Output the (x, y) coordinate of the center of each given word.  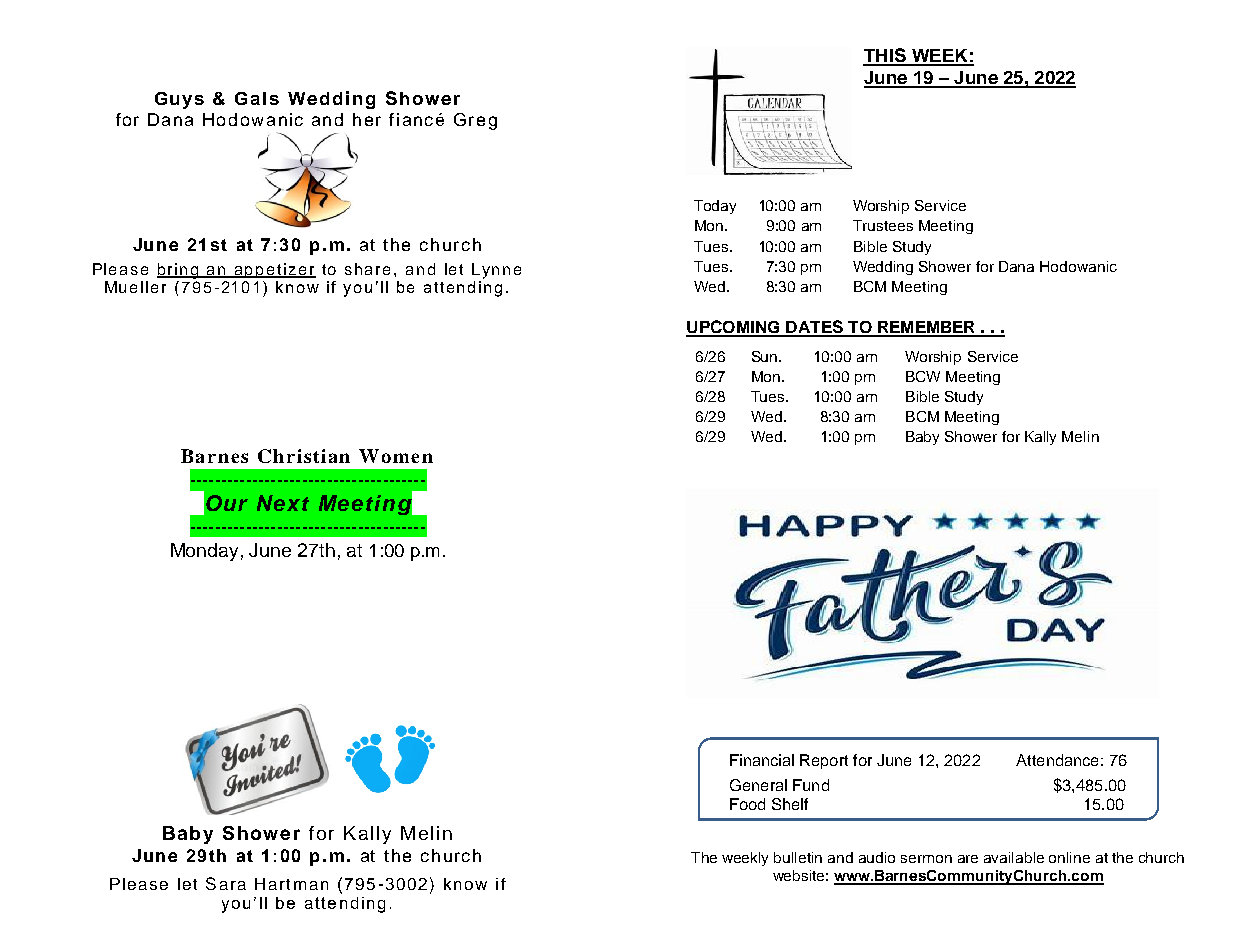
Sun (766, 356)
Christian (304, 456)
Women (396, 456)
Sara (226, 883)
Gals (257, 98)
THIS (885, 56)
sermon (926, 859)
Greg (475, 121)
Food (747, 804)
